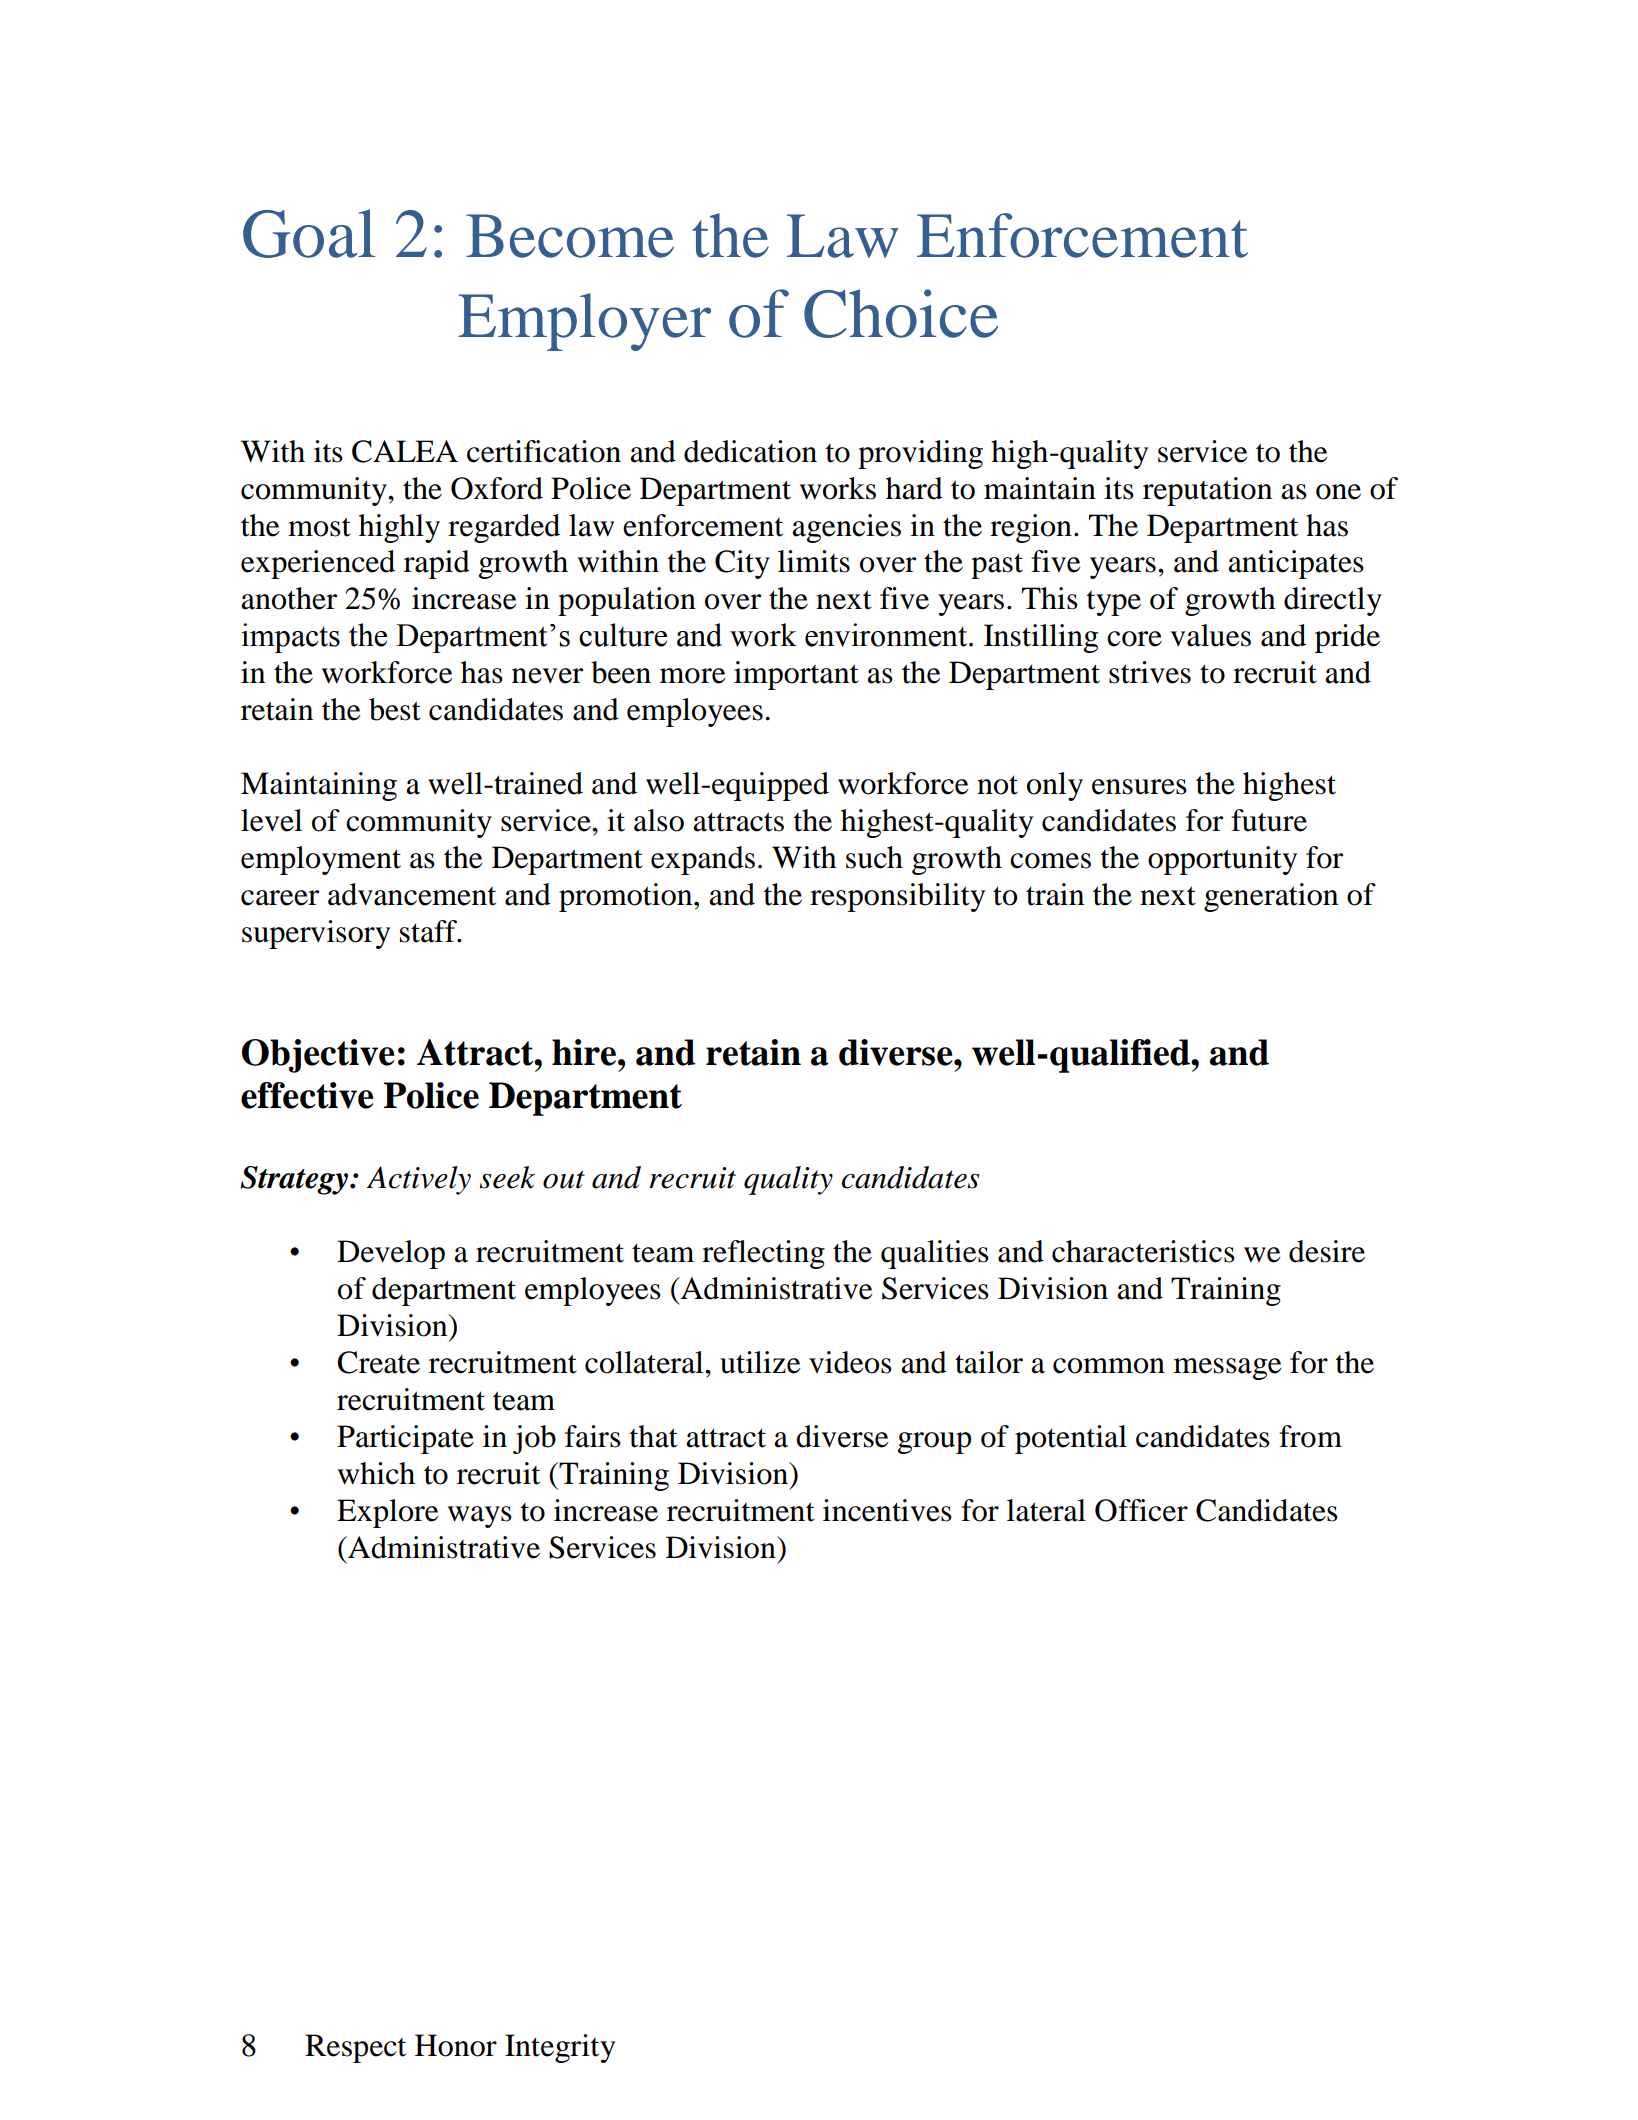 The height and width of the image is (2120, 1638). What do you see at coordinates (560, 2048) in the image?
I see `Integrity` at bounding box center [560, 2048].
